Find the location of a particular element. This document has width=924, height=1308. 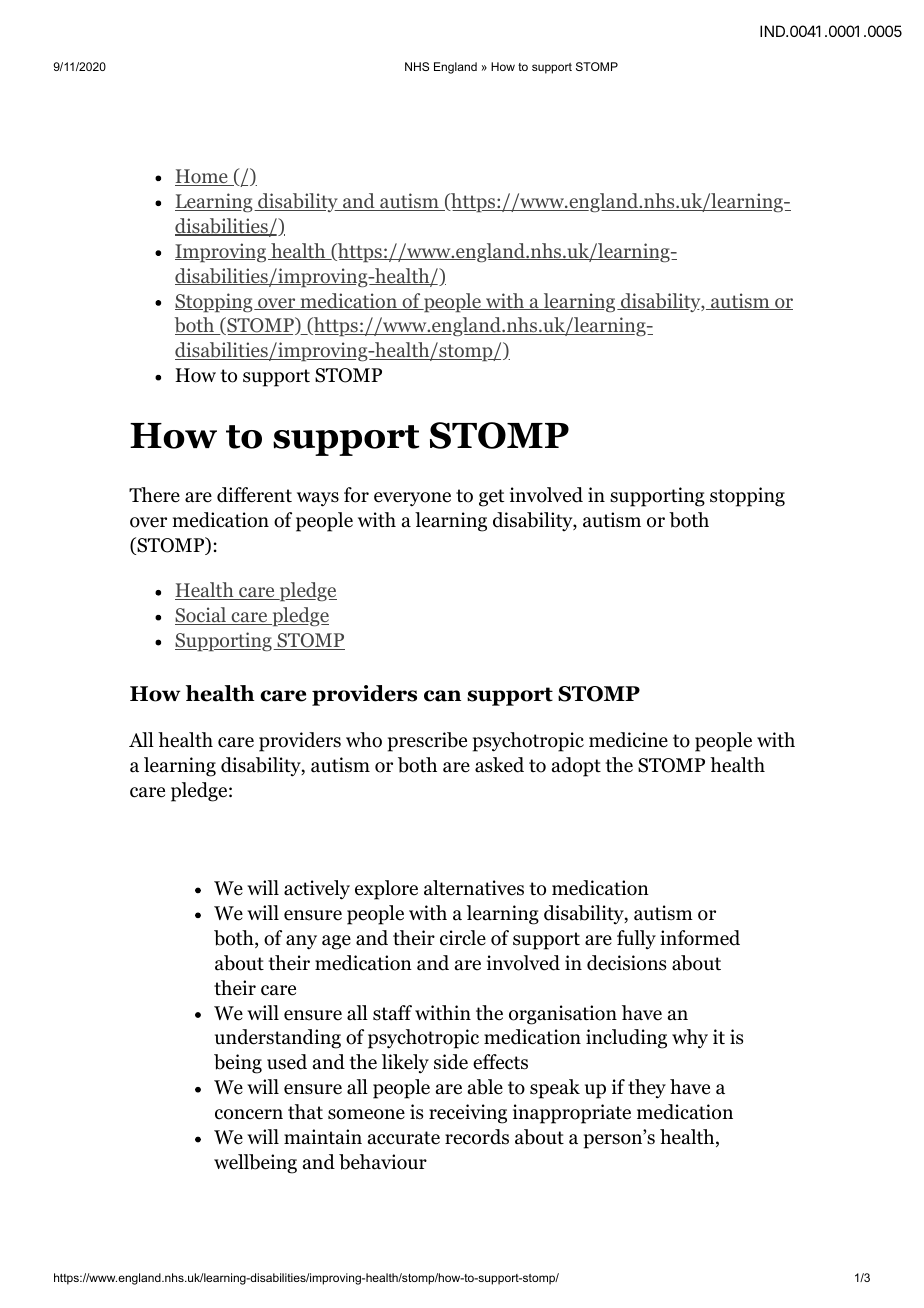

fully is located at coordinates (636, 940).
